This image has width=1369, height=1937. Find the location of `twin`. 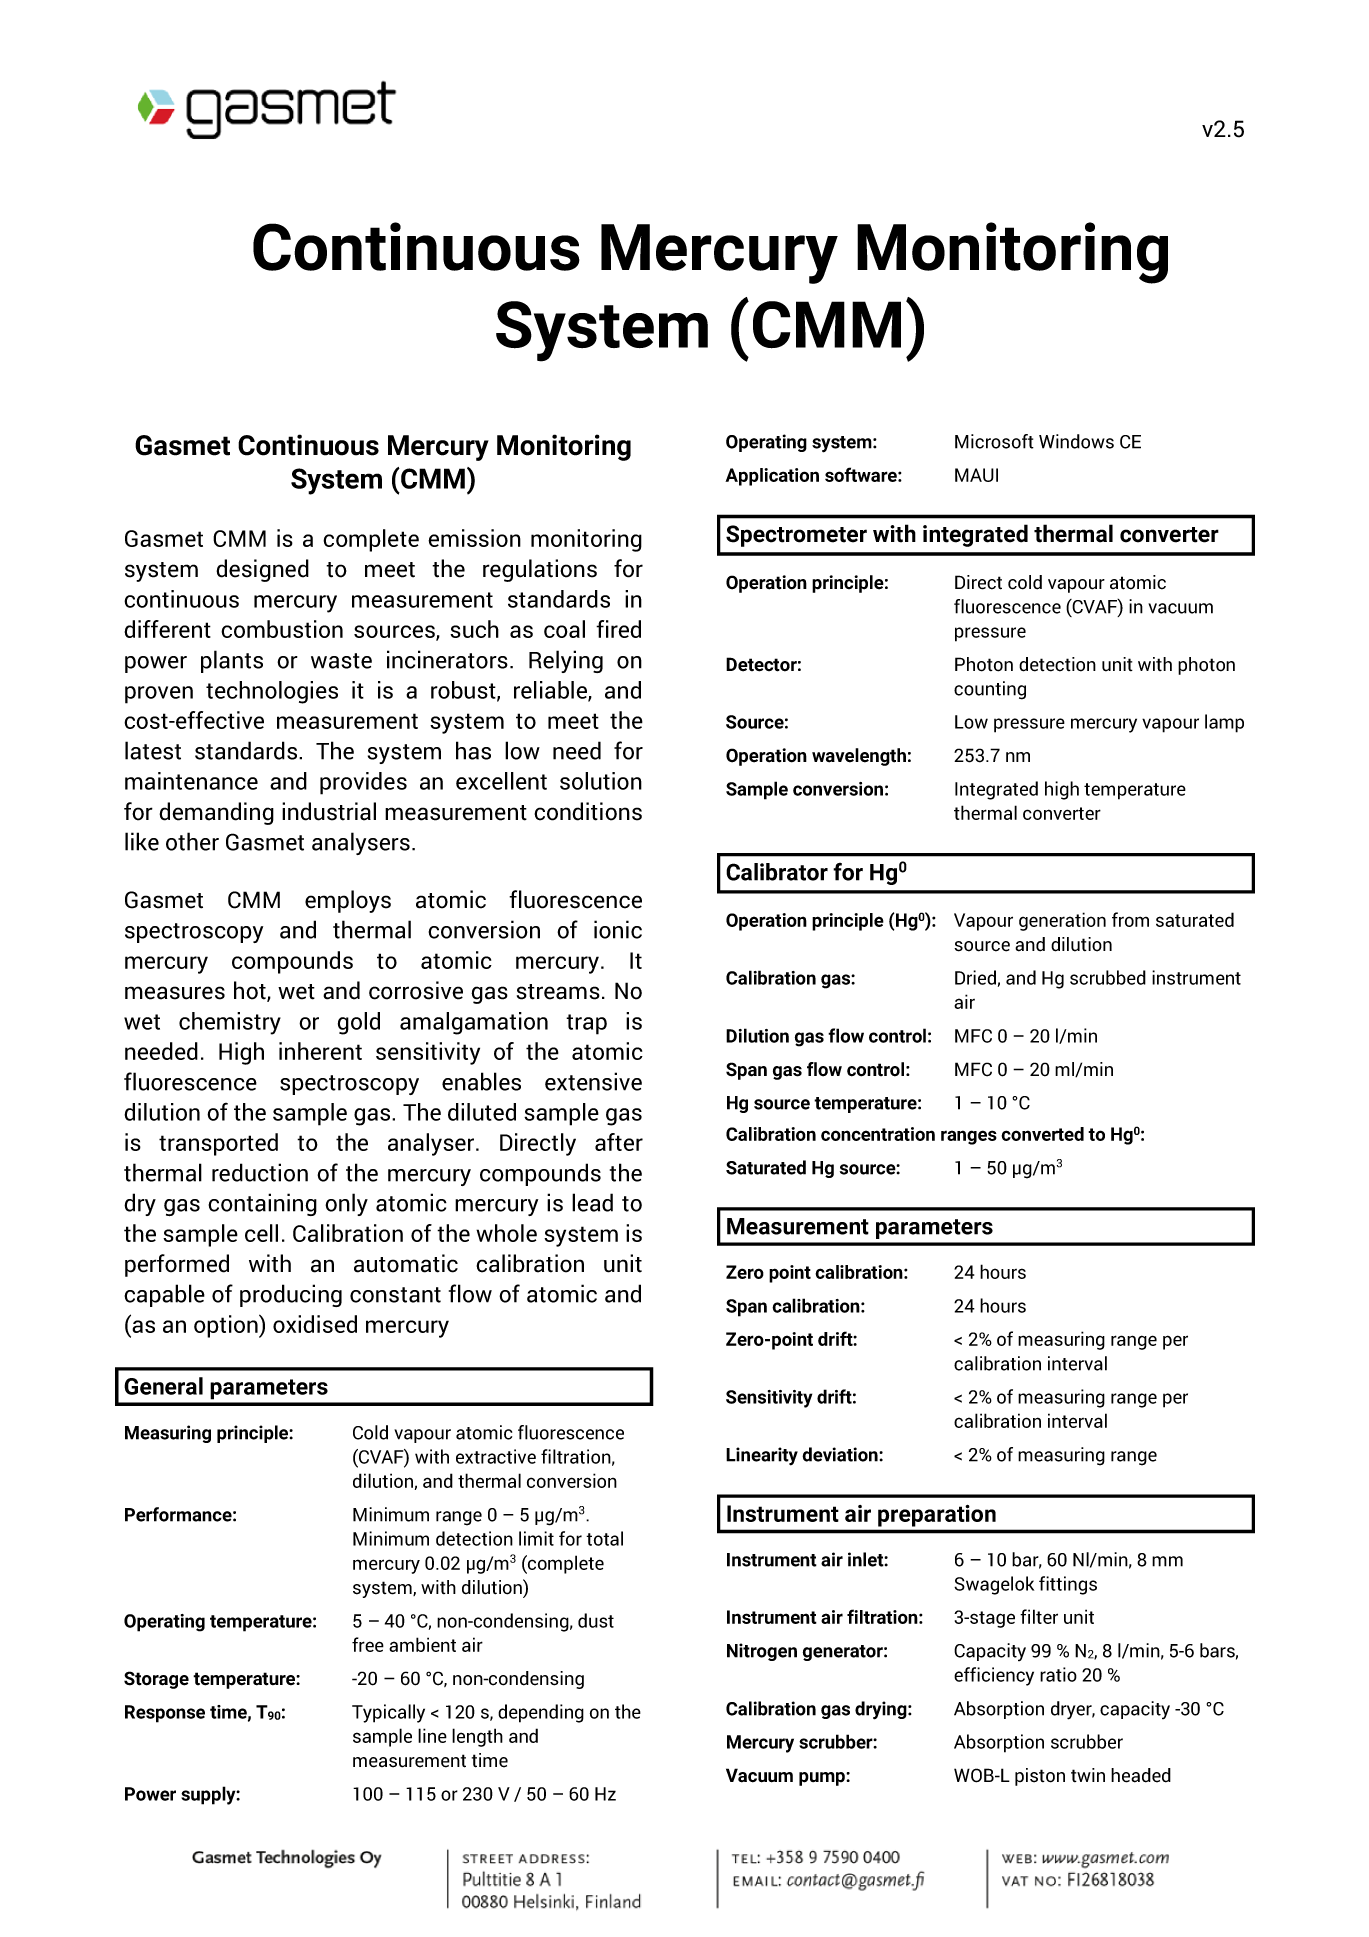

twin is located at coordinates (1088, 1775).
